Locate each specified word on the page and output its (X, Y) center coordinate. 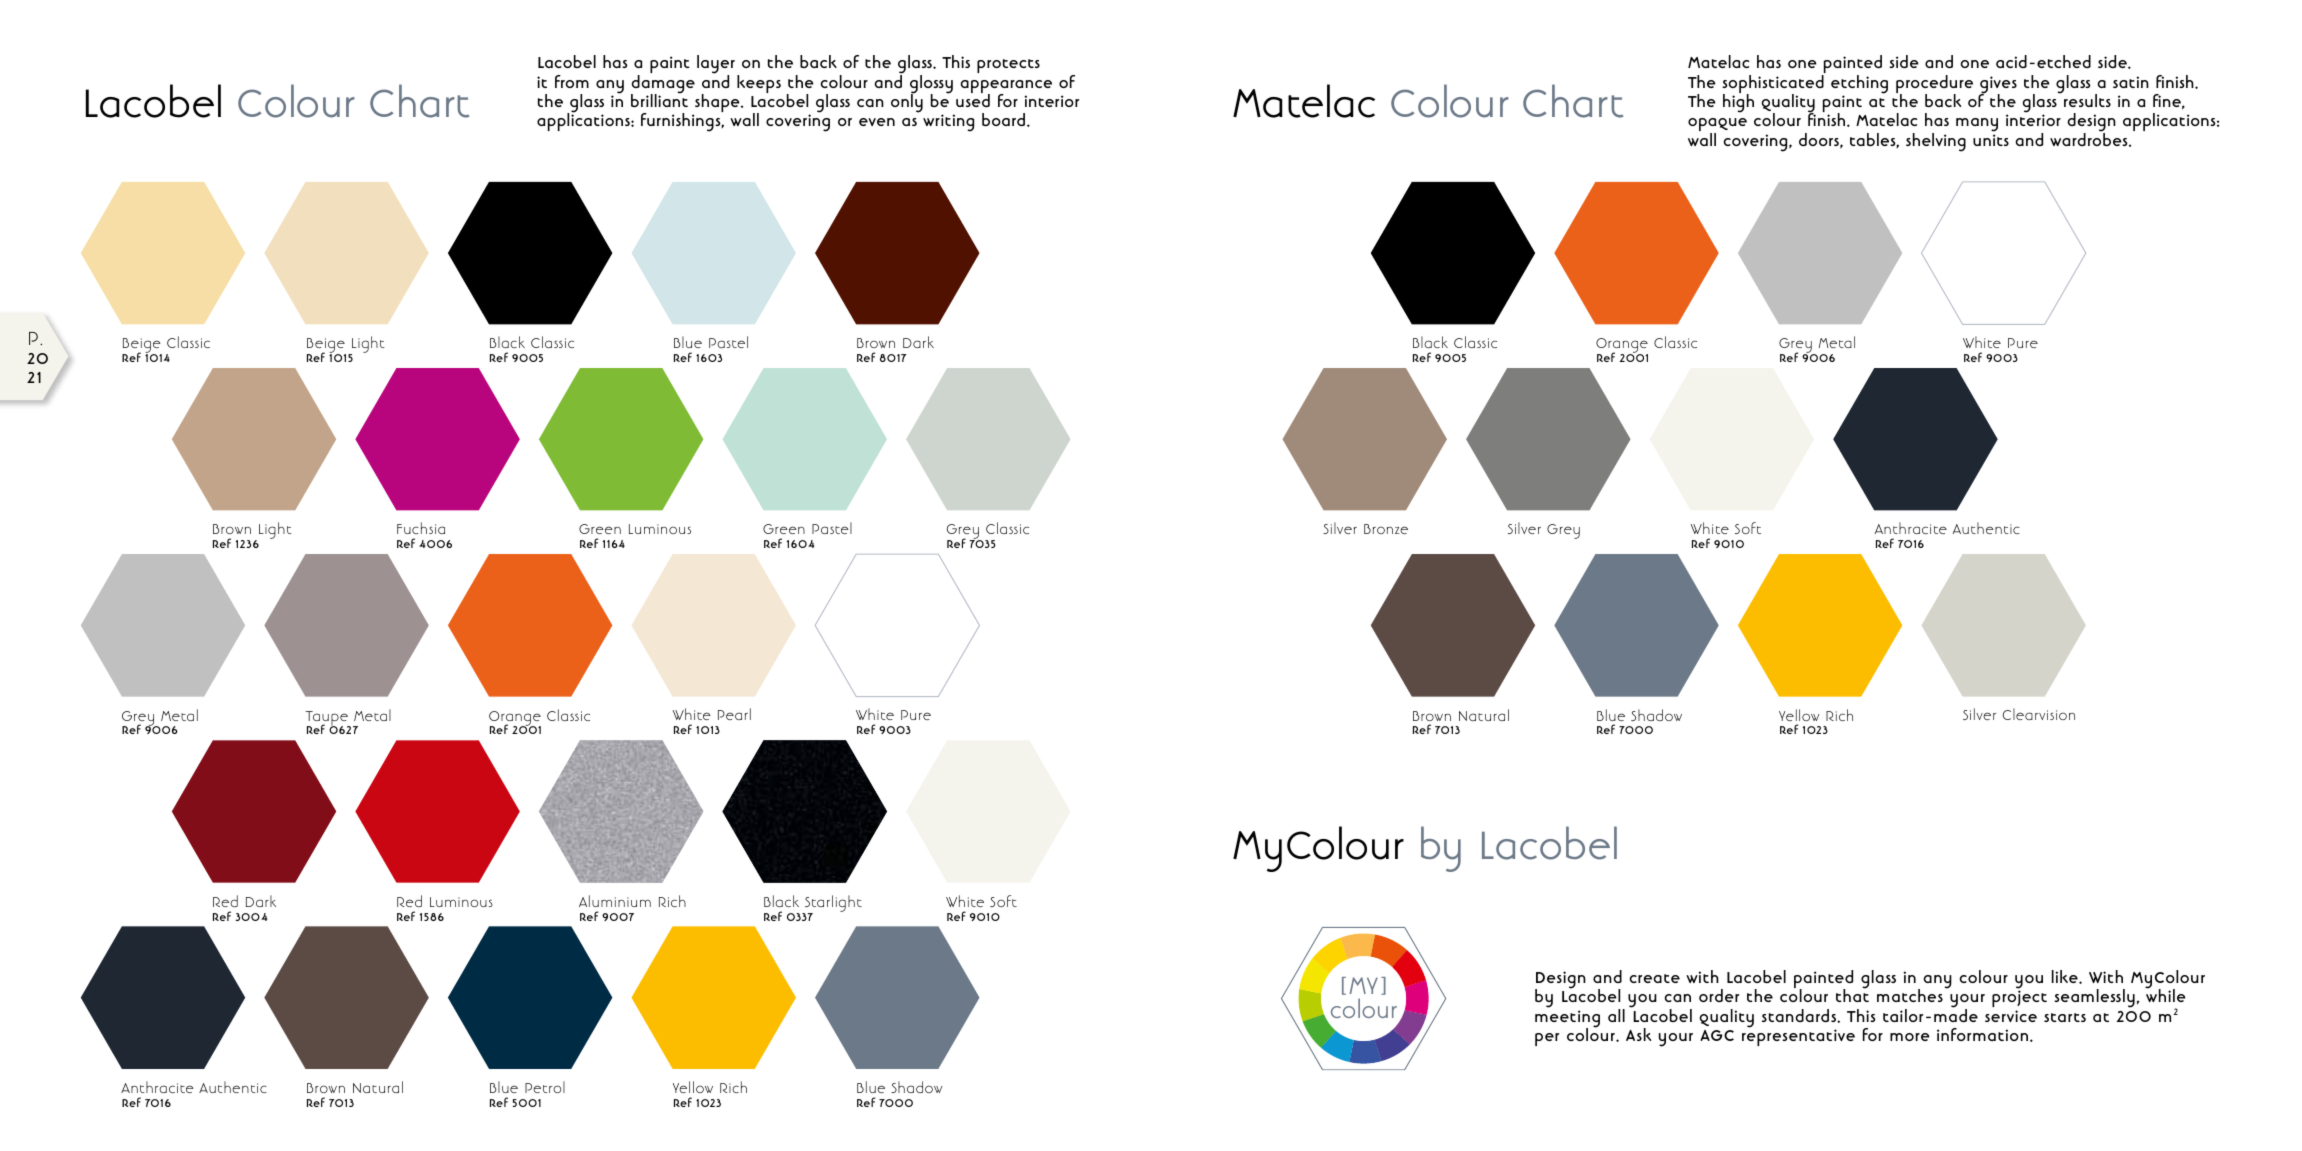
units (1991, 140)
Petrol (545, 1087)
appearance (1006, 88)
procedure (1934, 85)
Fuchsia (421, 528)
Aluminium (615, 901)
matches (1910, 995)
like (2066, 976)
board (1003, 120)
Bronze (1386, 529)
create (1654, 978)
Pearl (734, 714)
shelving (1936, 142)
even (877, 122)
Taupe (327, 719)
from (572, 81)
